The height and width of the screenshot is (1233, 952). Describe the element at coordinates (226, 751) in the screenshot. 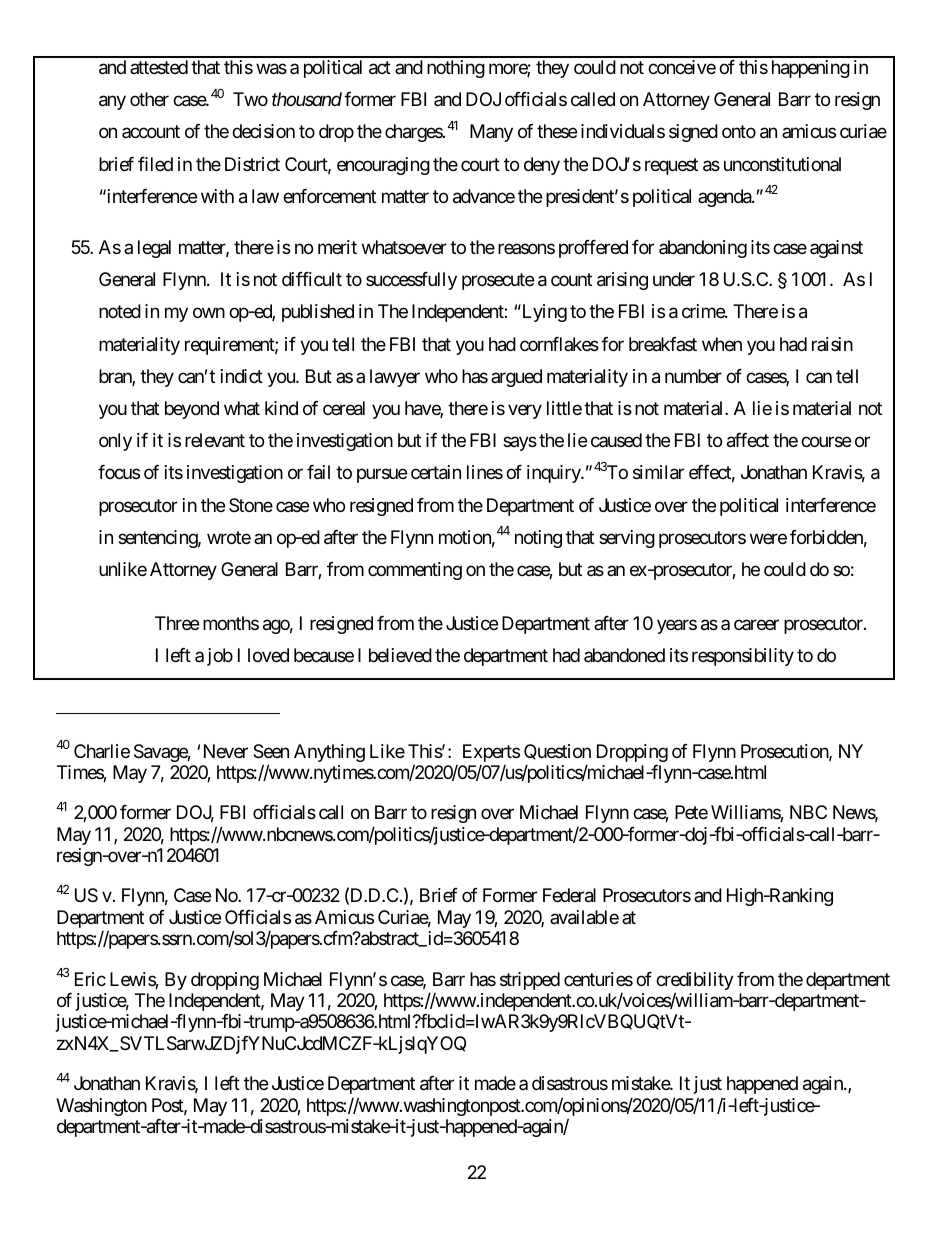

I see `Never` at that location.
